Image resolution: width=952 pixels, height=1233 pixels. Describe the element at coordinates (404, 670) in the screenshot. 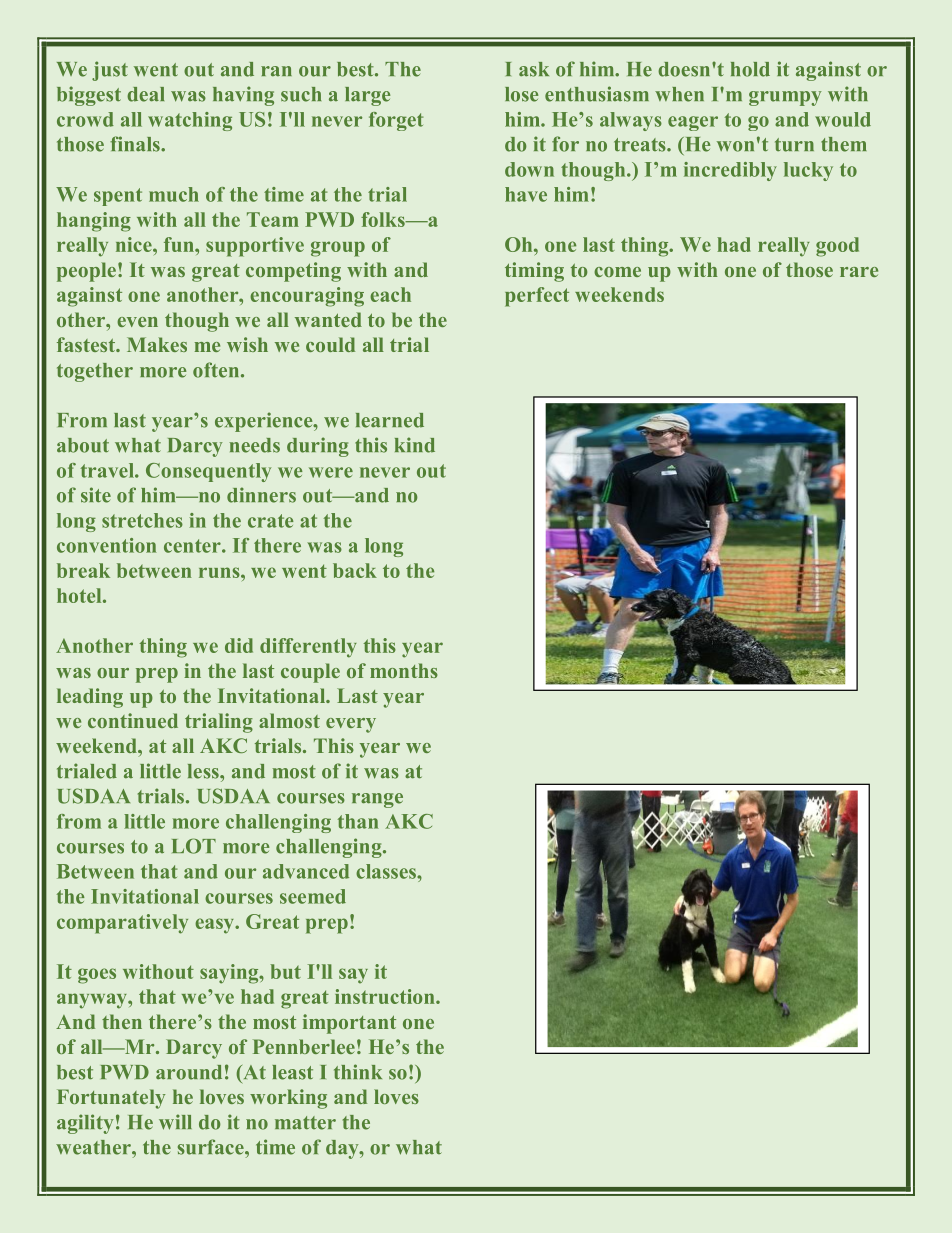

I see `months` at that location.
